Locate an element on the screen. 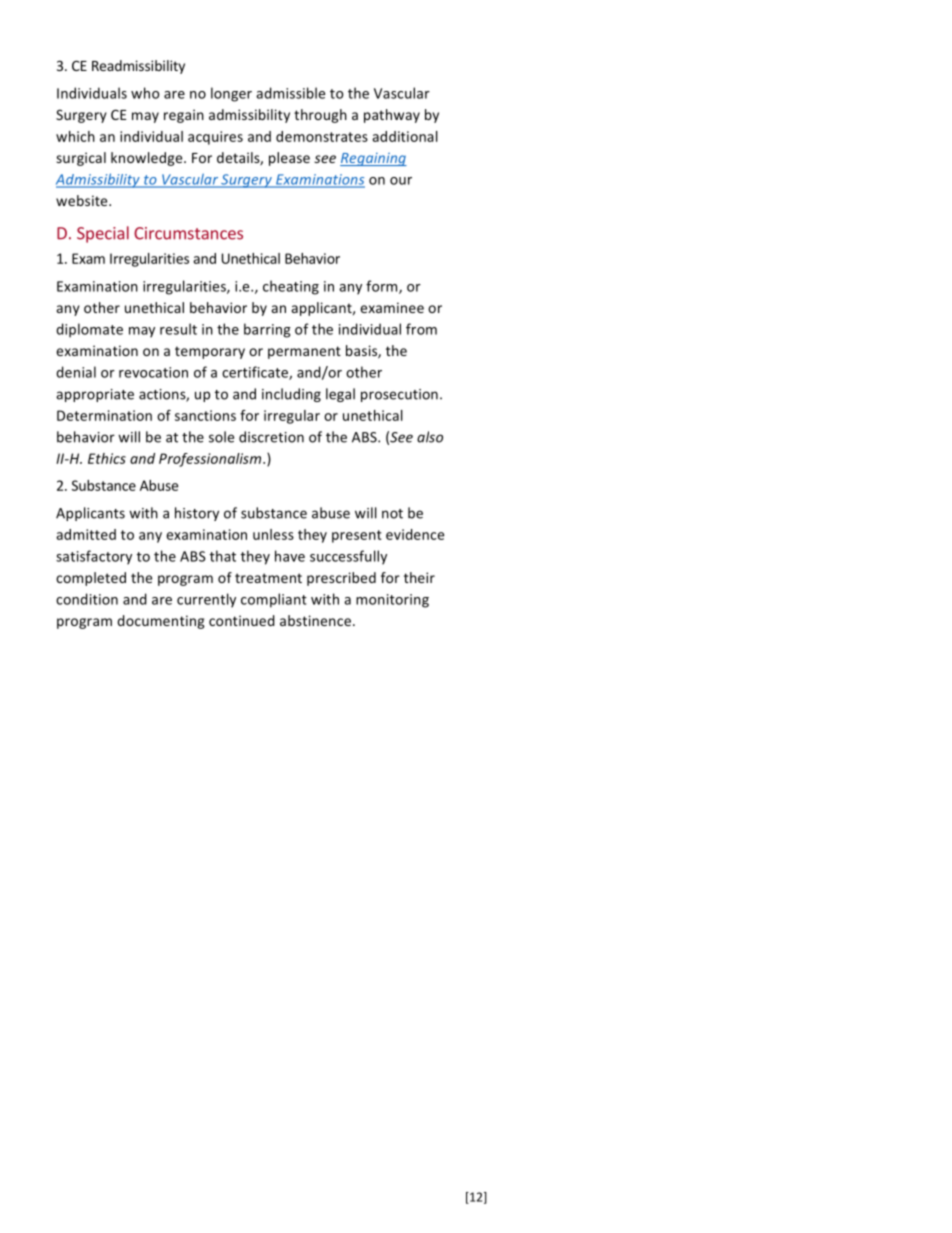  condition is located at coordinates (87, 599).
